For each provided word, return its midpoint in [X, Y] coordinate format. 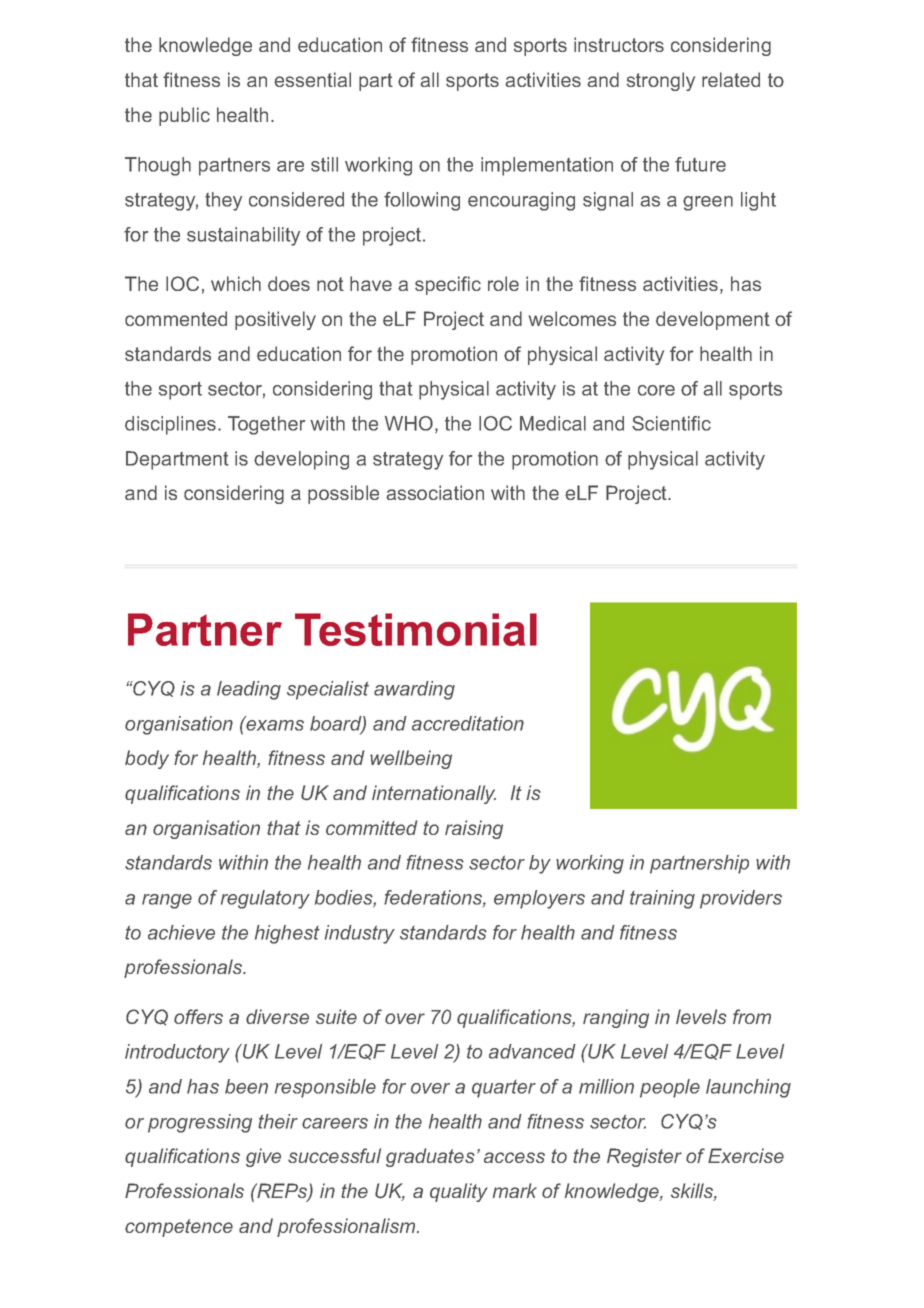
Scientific [671, 423]
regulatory [265, 899]
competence [179, 1228]
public [184, 116]
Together [266, 425]
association [435, 492]
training [662, 899]
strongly [661, 81]
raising [474, 829]
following [422, 201]
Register [644, 1157]
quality [459, 1192]
